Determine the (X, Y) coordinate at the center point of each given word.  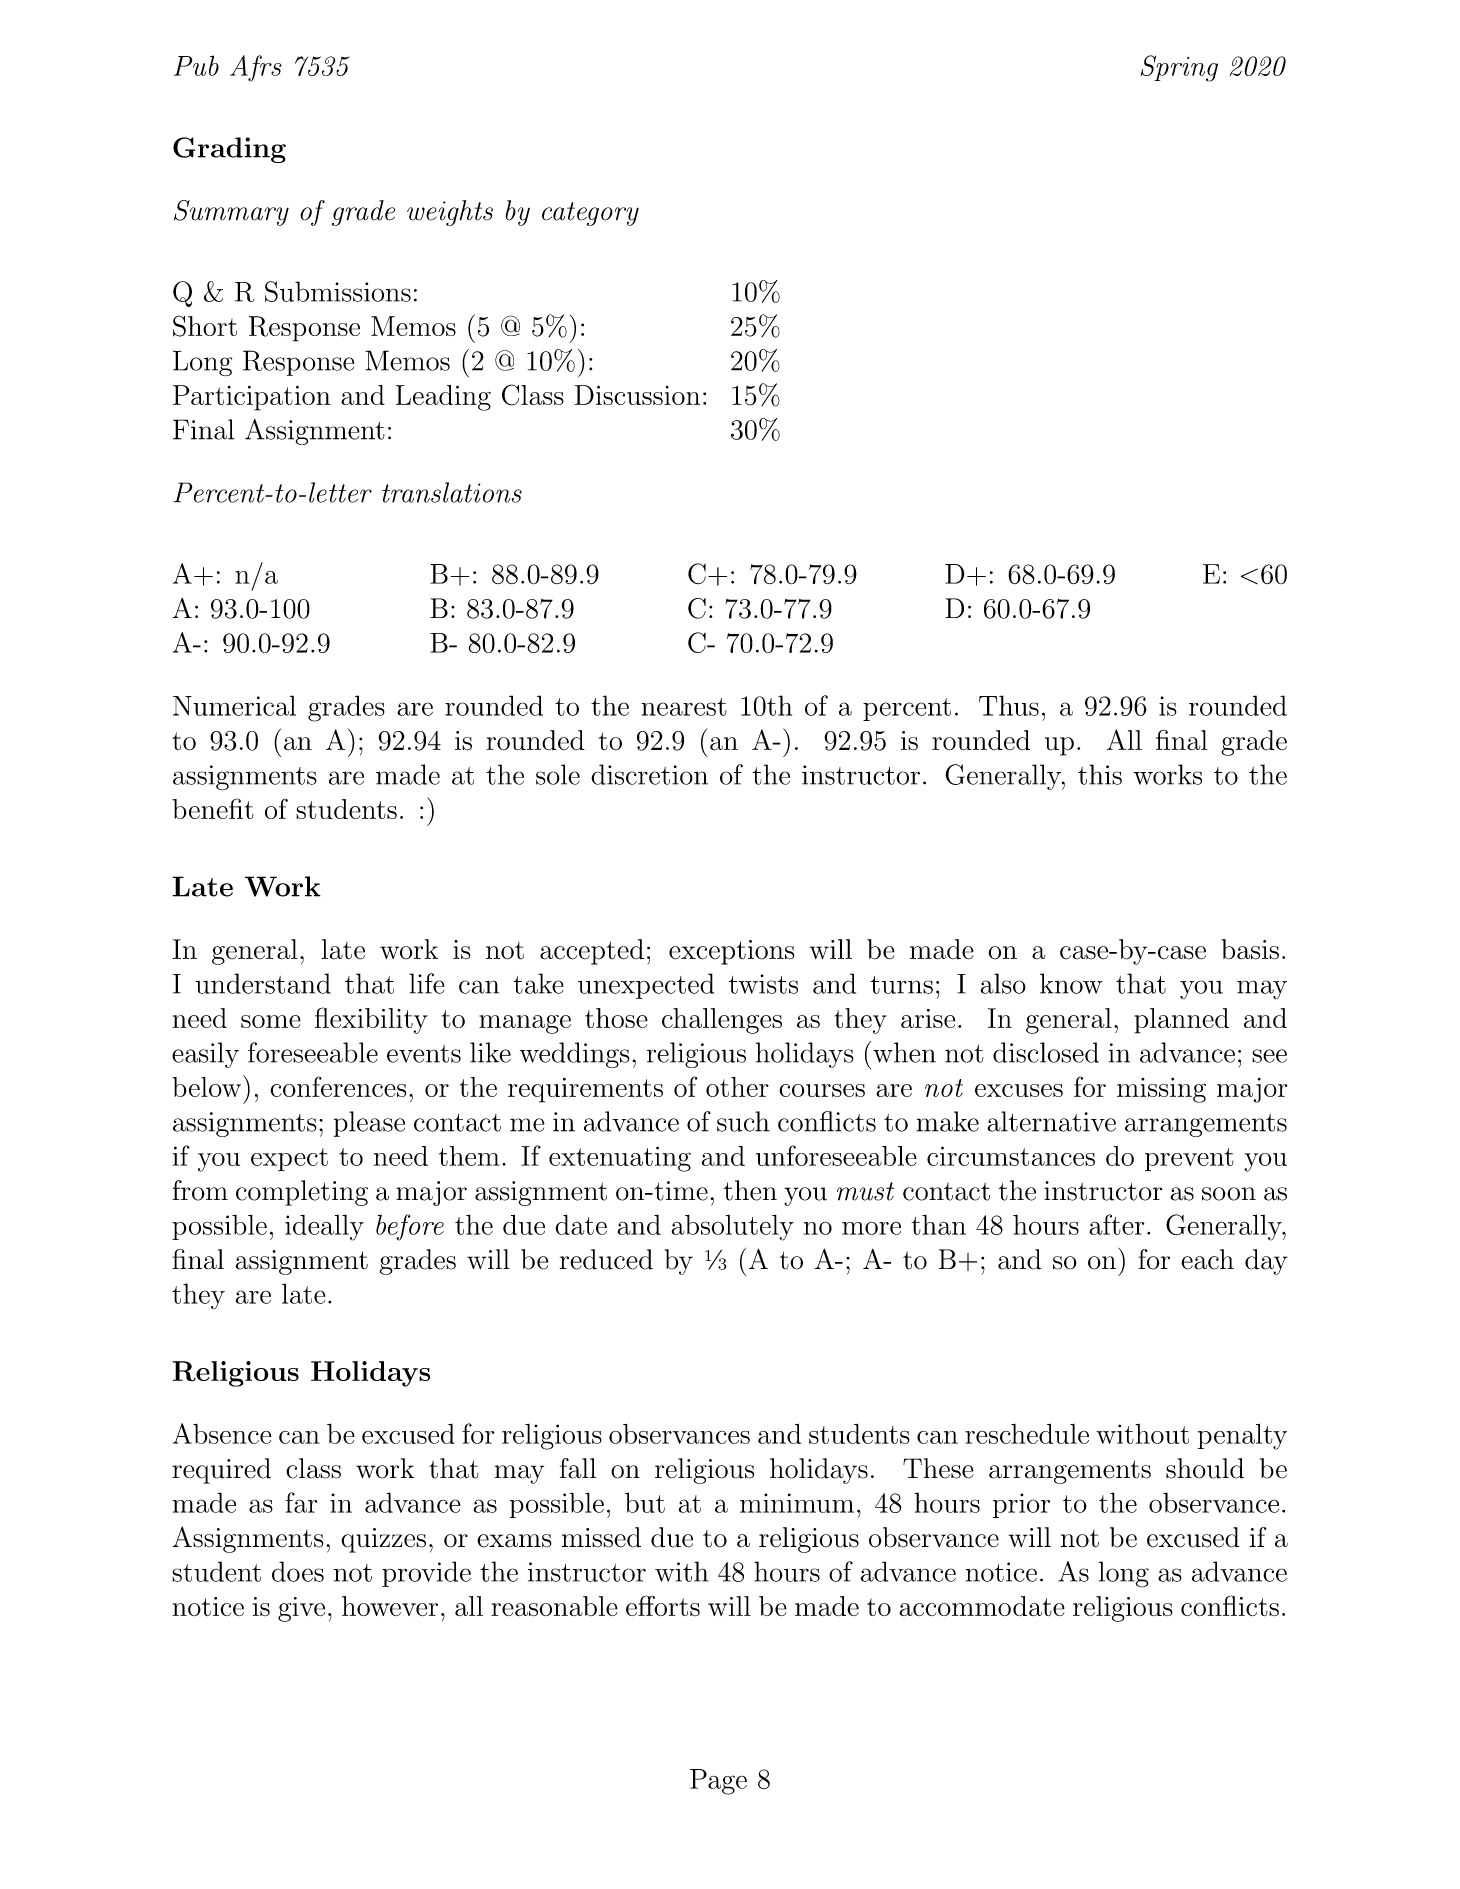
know (1071, 983)
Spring (1179, 68)
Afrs (256, 68)
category (590, 214)
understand (263, 983)
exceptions (732, 952)
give (301, 1609)
